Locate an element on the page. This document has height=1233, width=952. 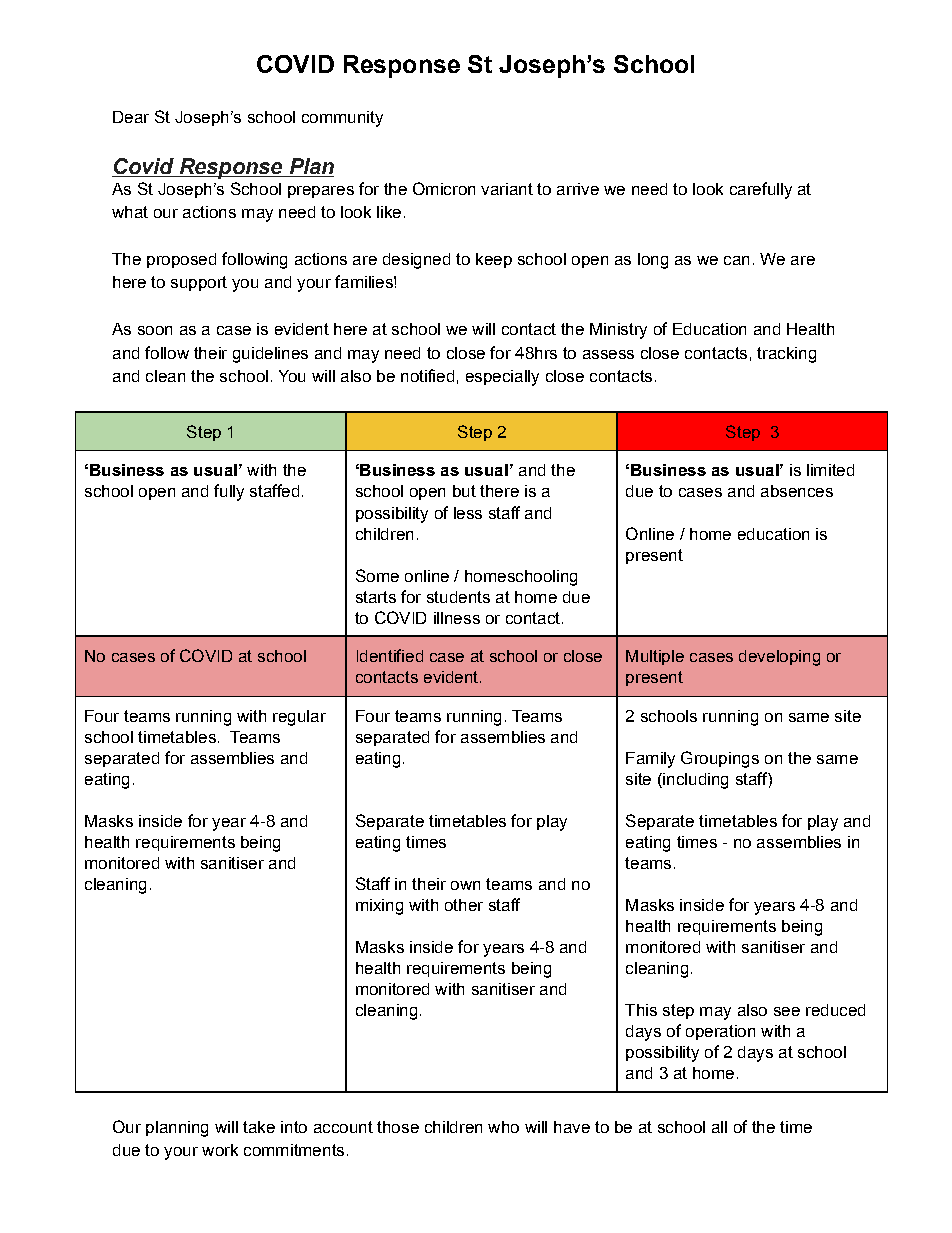
can is located at coordinates (736, 260).
